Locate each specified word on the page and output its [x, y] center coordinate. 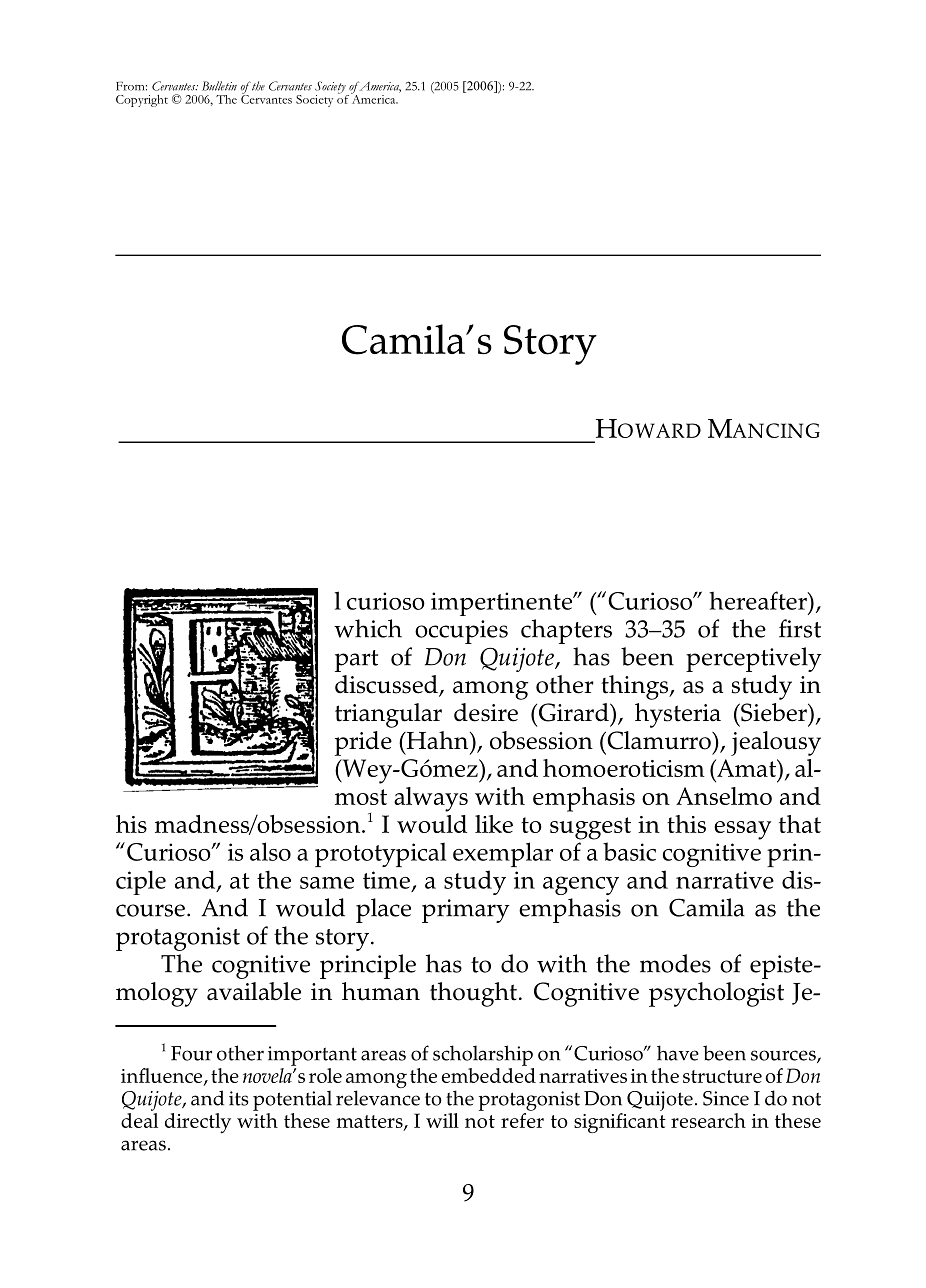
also [270, 851]
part [356, 661]
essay [742, 830]
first [800, 628]
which [368, 628]
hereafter [759, 600]
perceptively [754, 659]
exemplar [503, 854]
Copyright [142, 101]
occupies [461, 632]
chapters [566, 631]
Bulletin [219, 86]
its [239, 1098]
